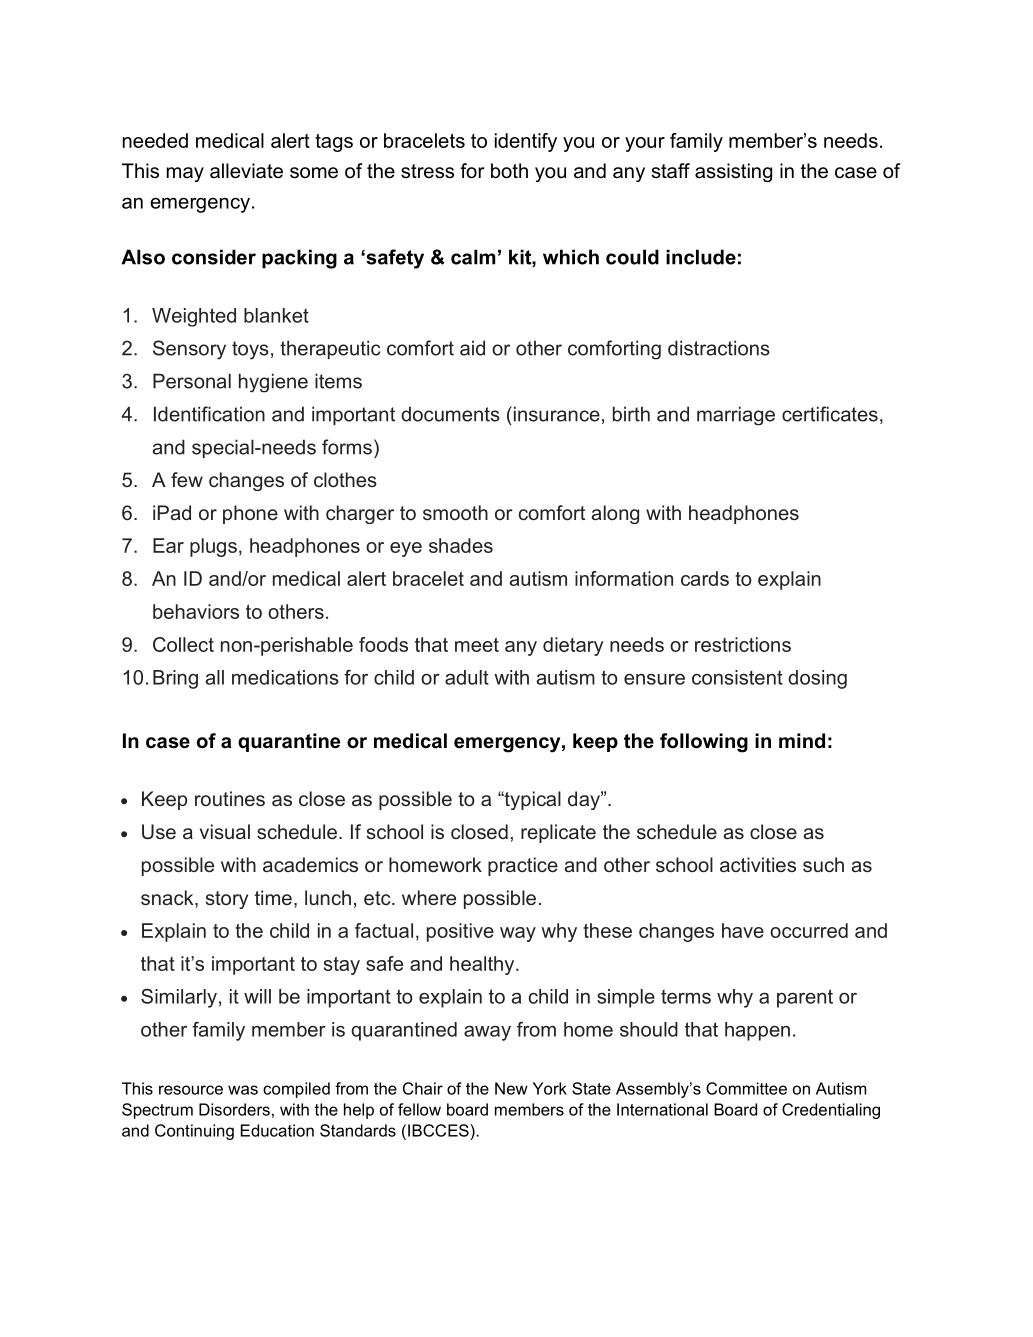 This page has height=1337, width=1033. Describe the element at coordinates (743, 644) in the page. I see `restrictions` at that location.
